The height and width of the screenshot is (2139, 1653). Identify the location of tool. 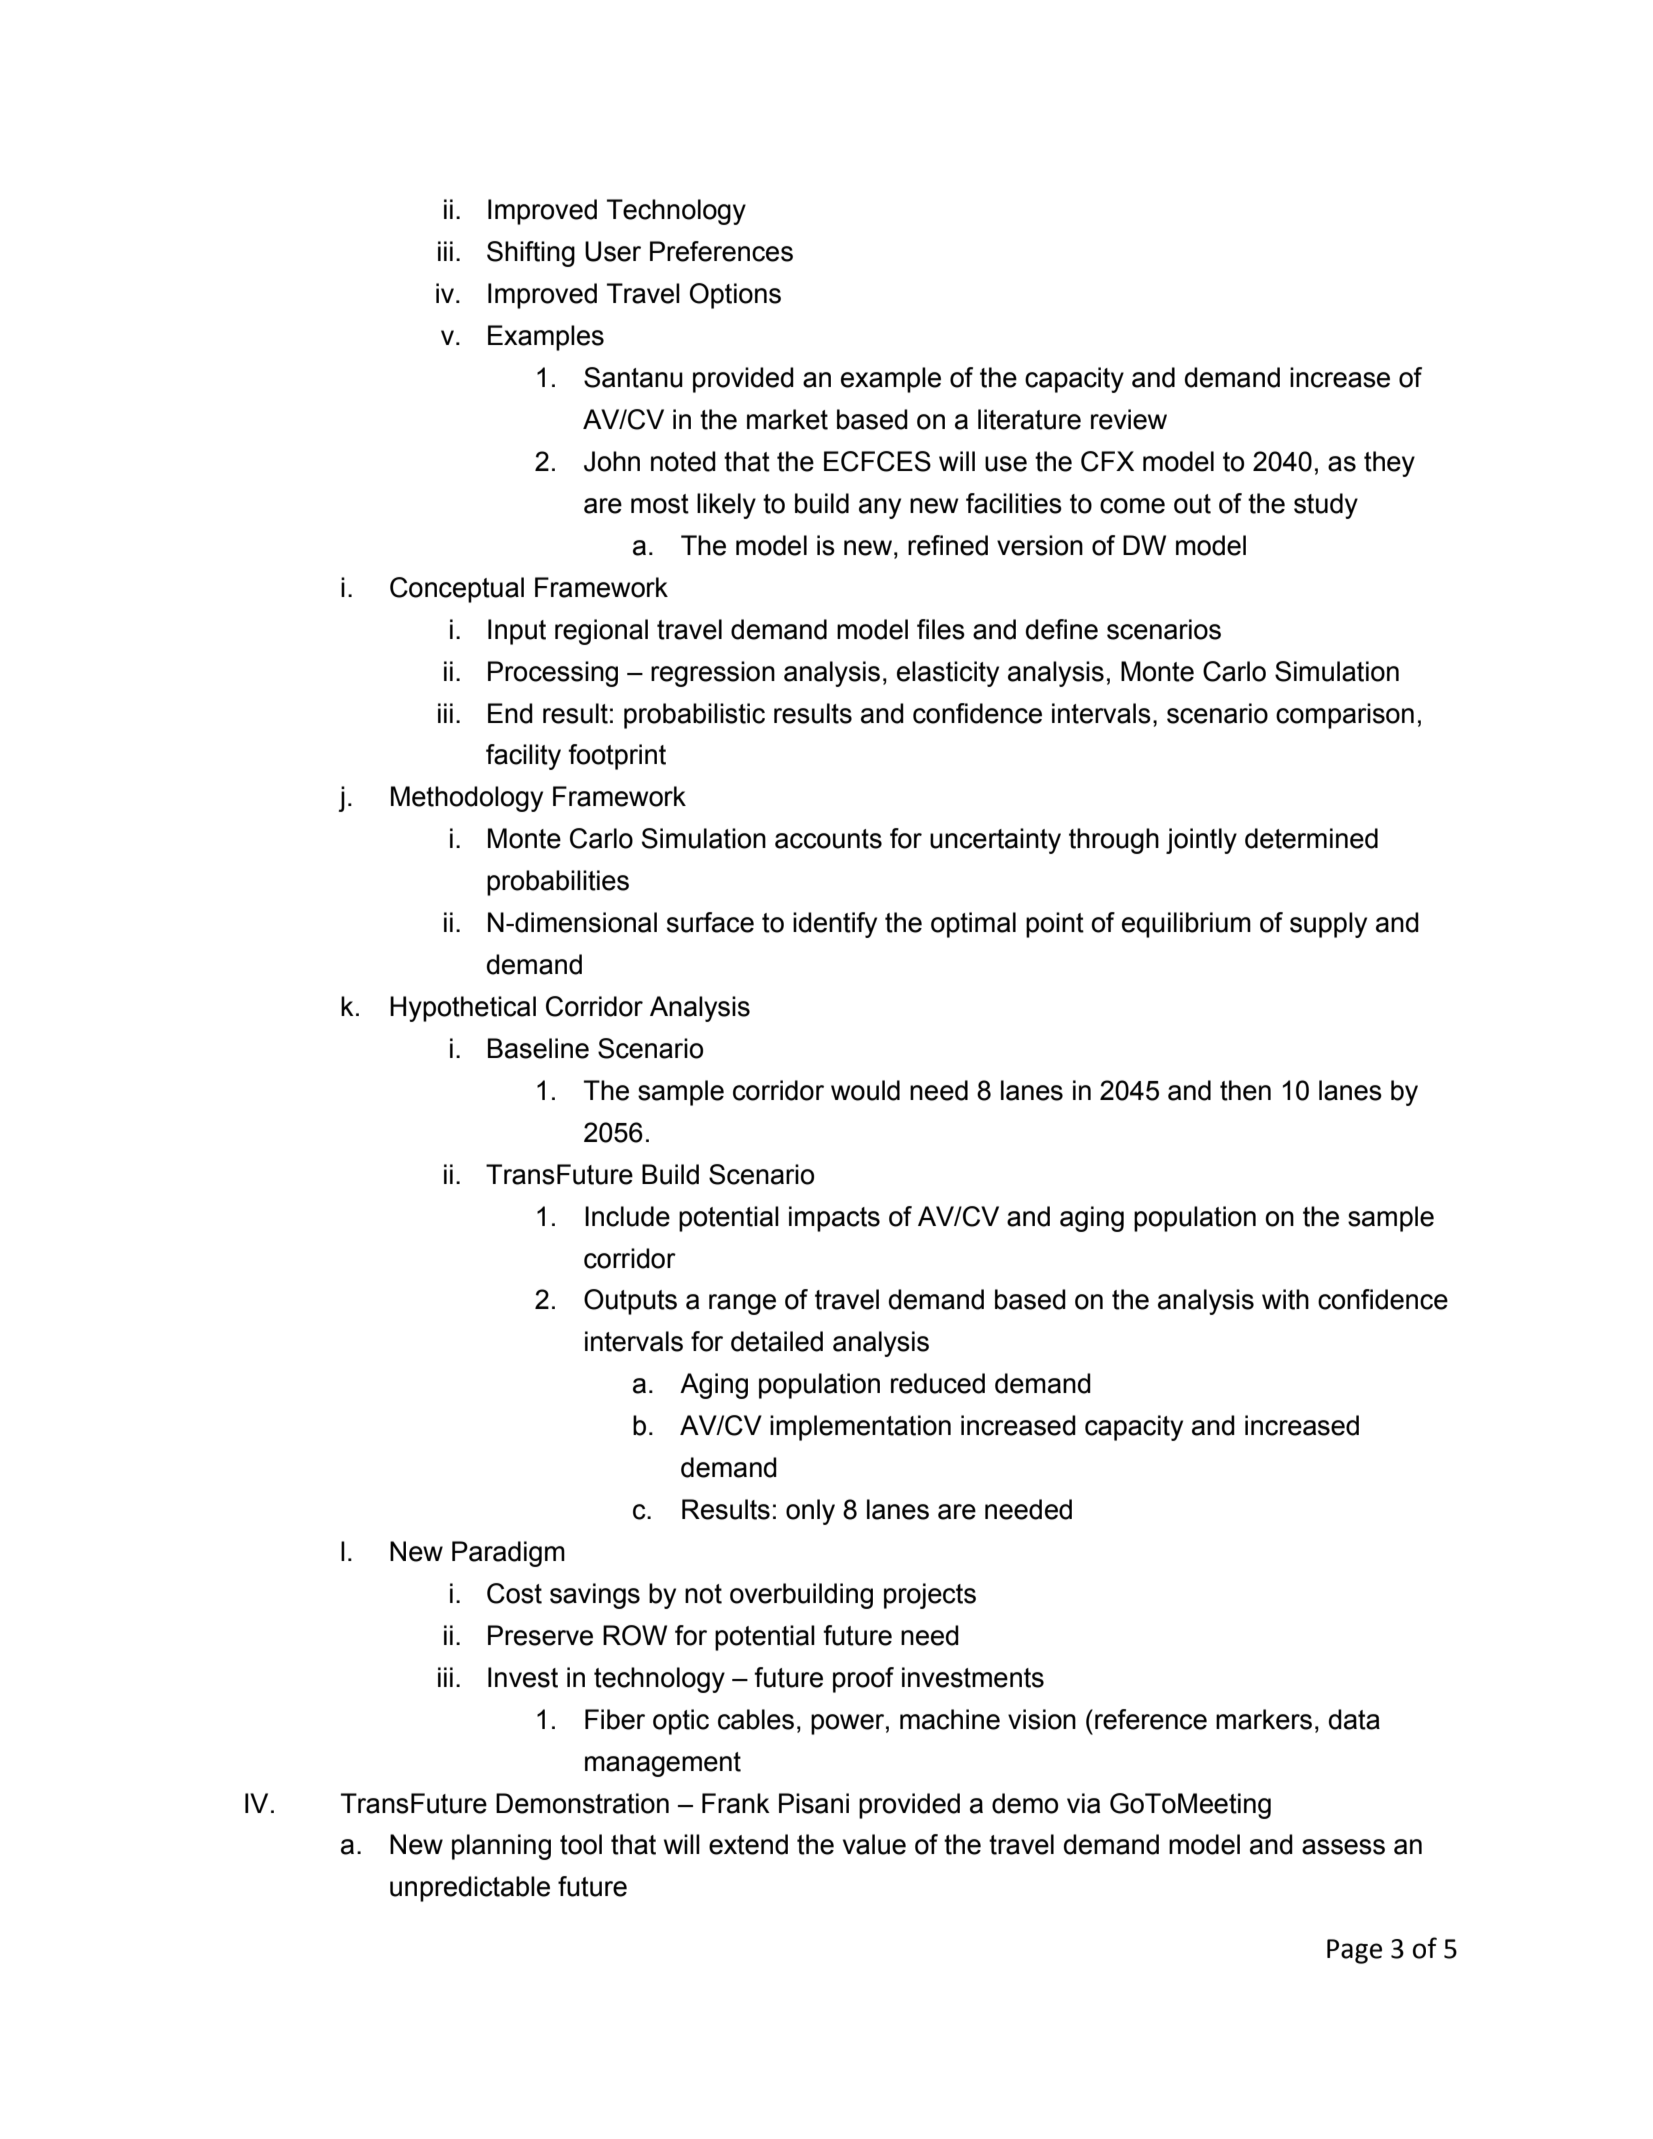
(581, 1844).
